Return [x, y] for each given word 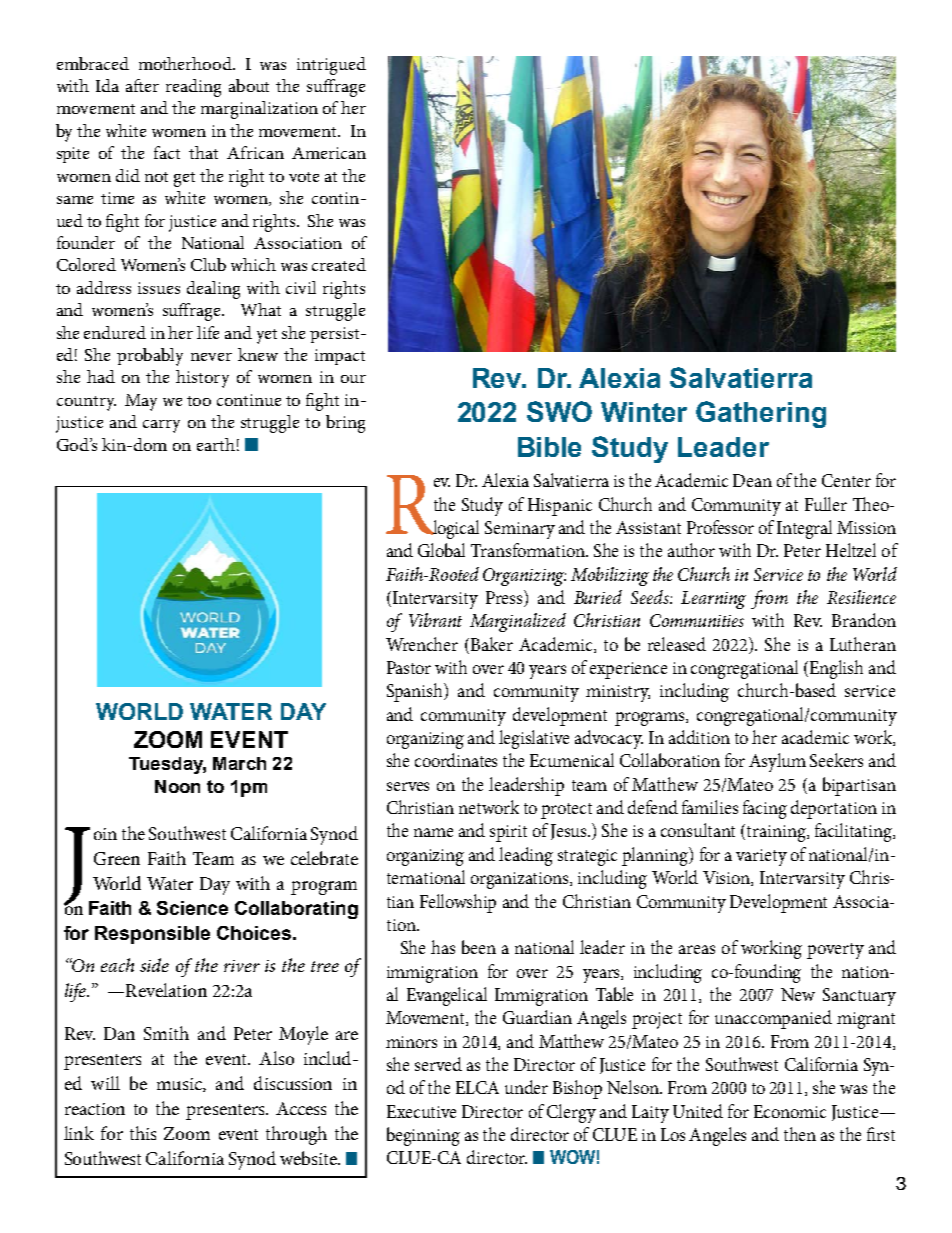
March [239, 763]
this [143, 1133]
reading [193, 88]
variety [761, 857]
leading [526, 856]
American [329, 153]
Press [505, 598]
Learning [713, 600]
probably [150, 357]
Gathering [761, 414]
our [353, 379]
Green [117, 858]
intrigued [331, 66]
